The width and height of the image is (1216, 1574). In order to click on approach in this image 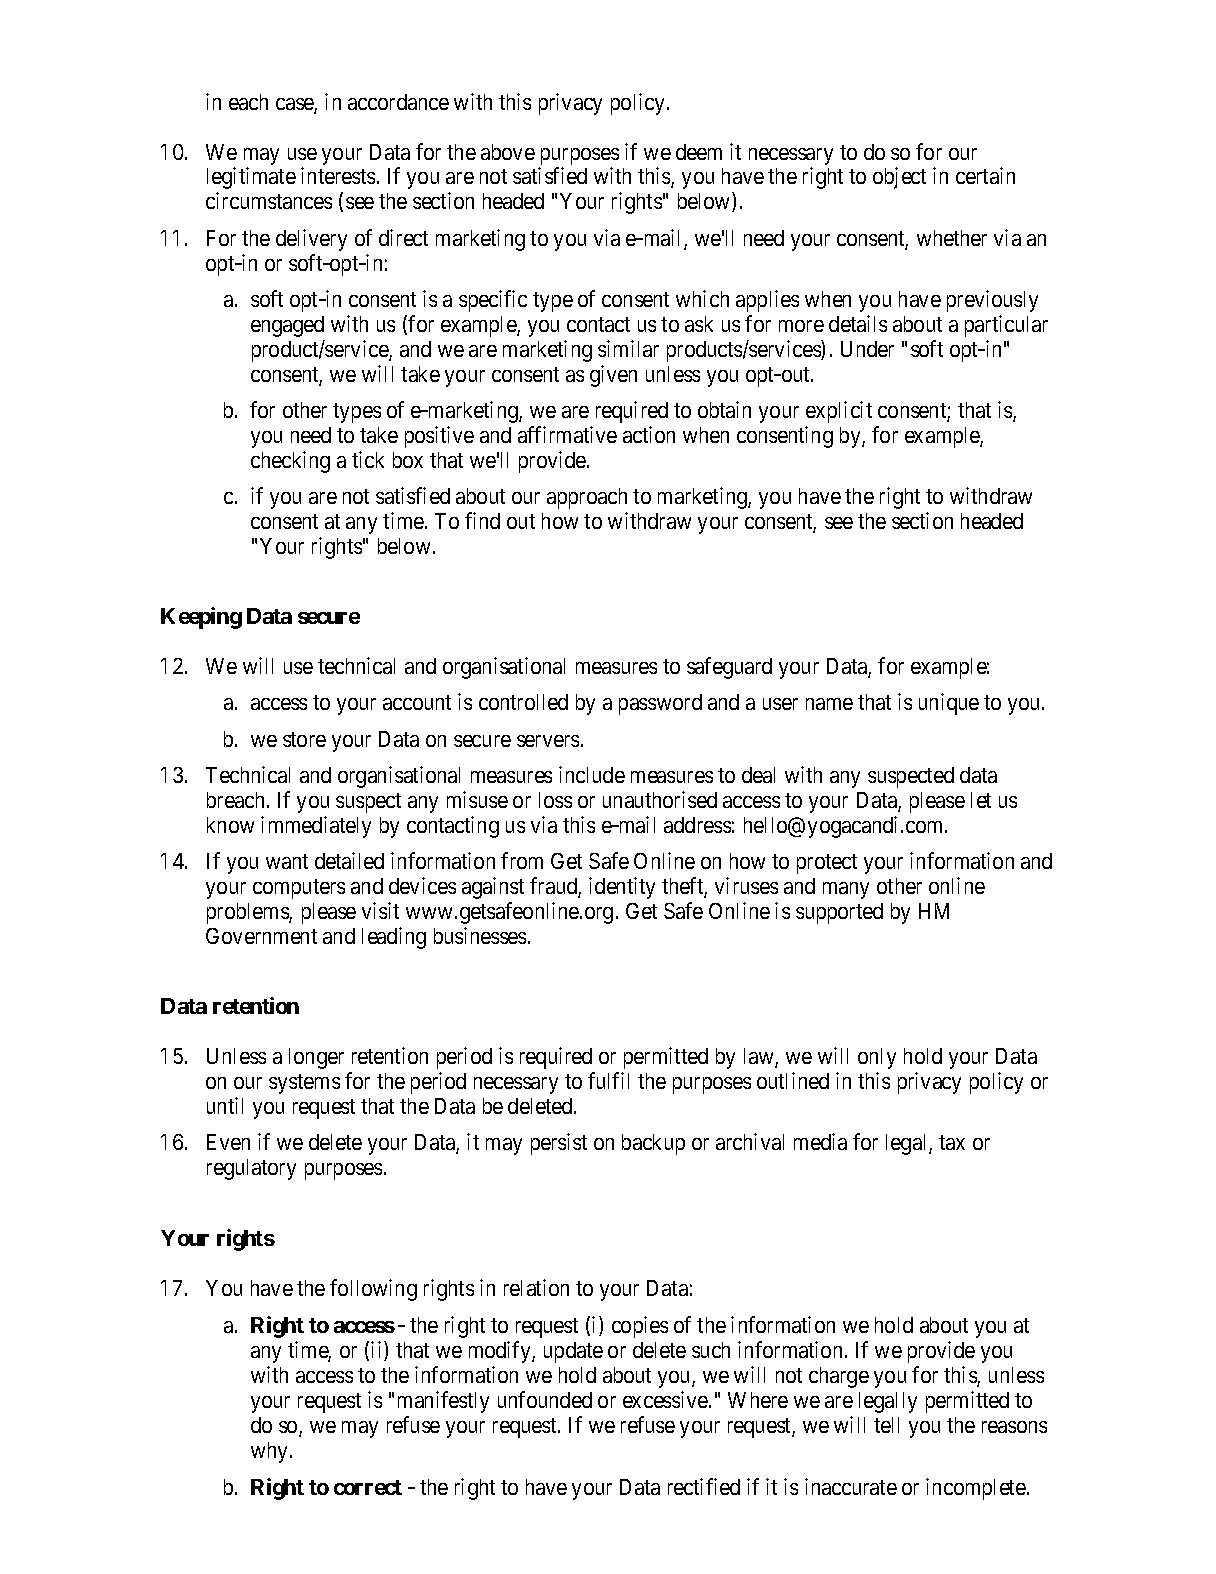, I will do `click(587, 498)`.
